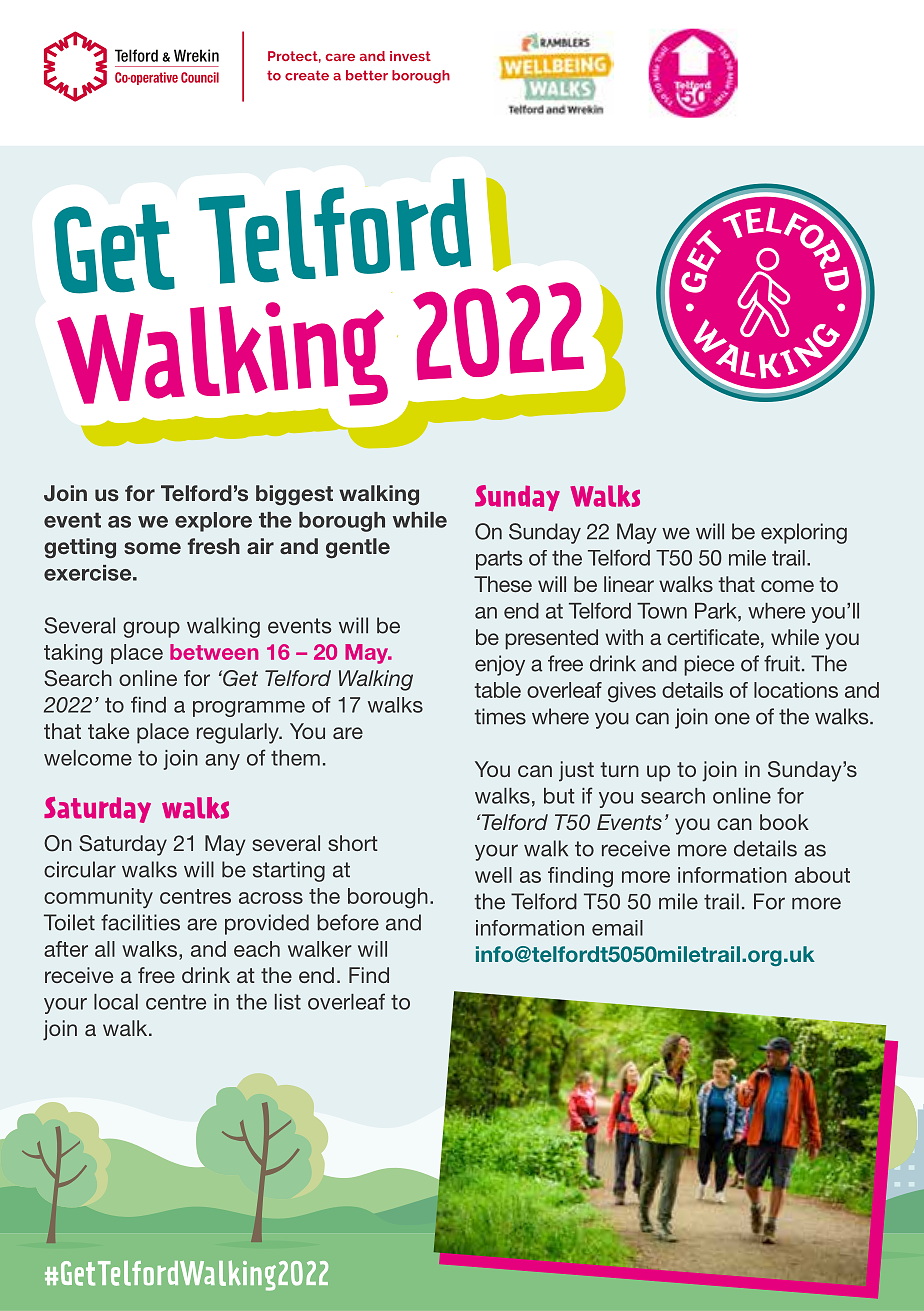 The width and height of the screenshot is (924, 1311). Describe the element at coordinates (116, 1002) in the screenshot. I see `local` at that location.
